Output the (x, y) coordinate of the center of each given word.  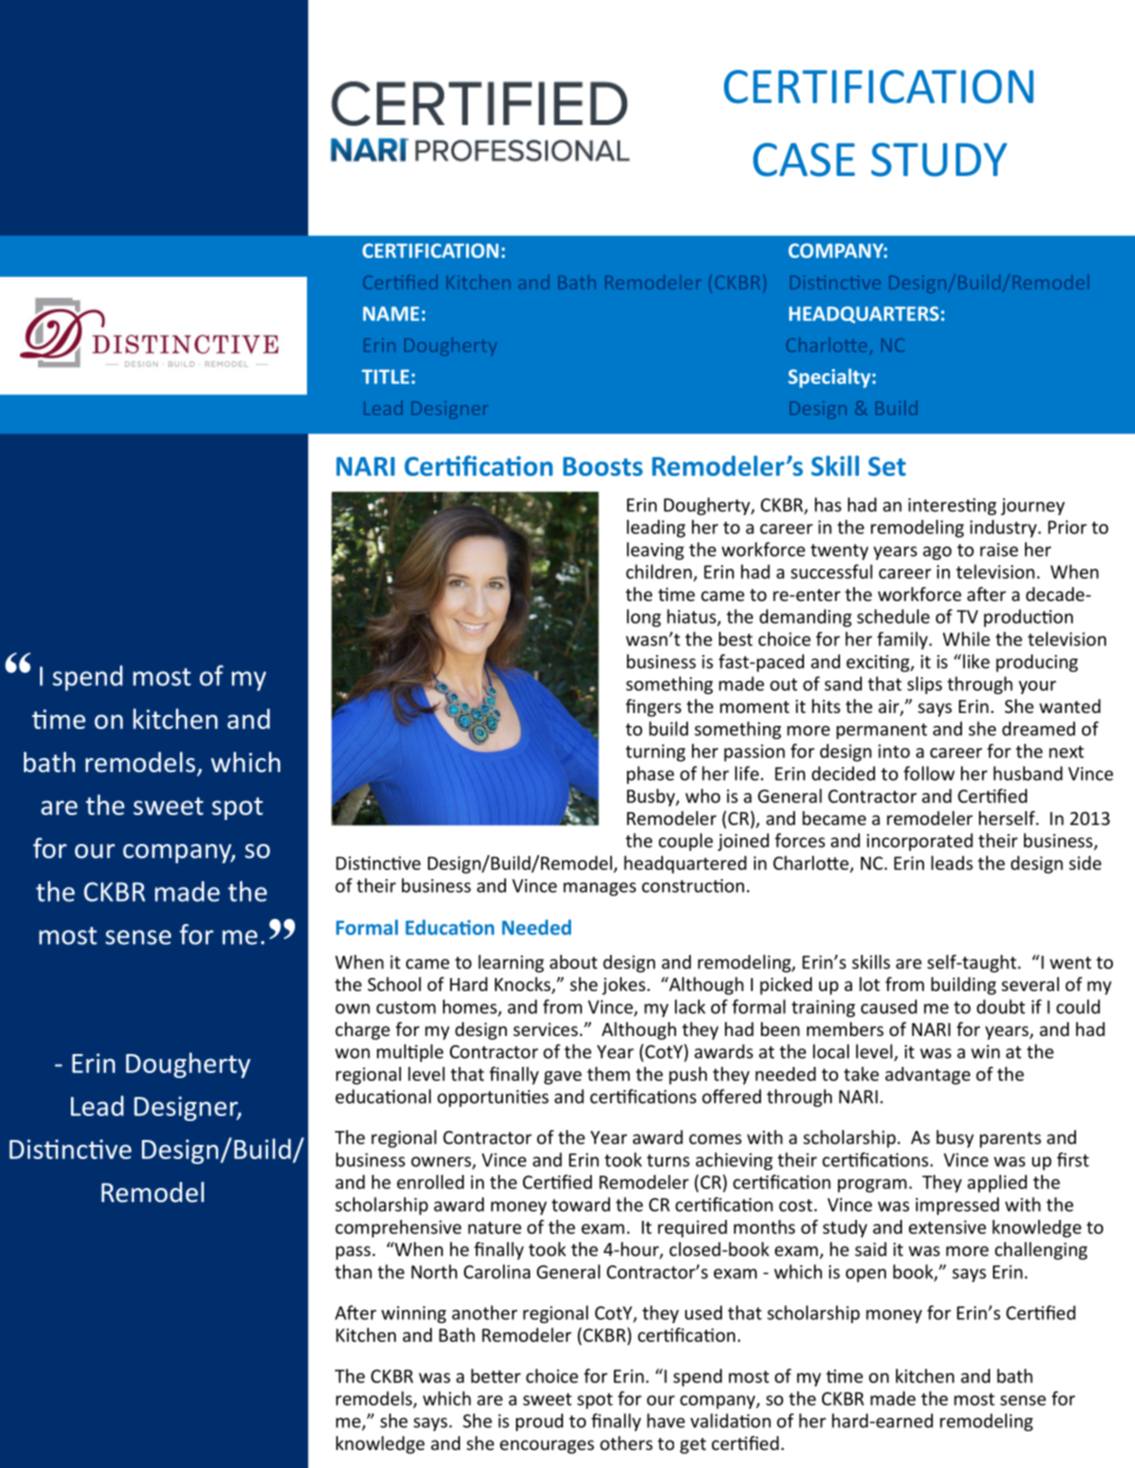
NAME (391, 313)
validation (730, 1420)
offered (731, 1096)
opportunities (493, 1098)
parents (1010, 1140)
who (702, 796)
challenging (1041, 1251)
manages (599, 889)
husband (1028, 773)
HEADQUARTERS (864, 314)
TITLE (385, 376)
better (496, 1376)
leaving (655, 551)
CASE (804, 160)
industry (1004, 529)
